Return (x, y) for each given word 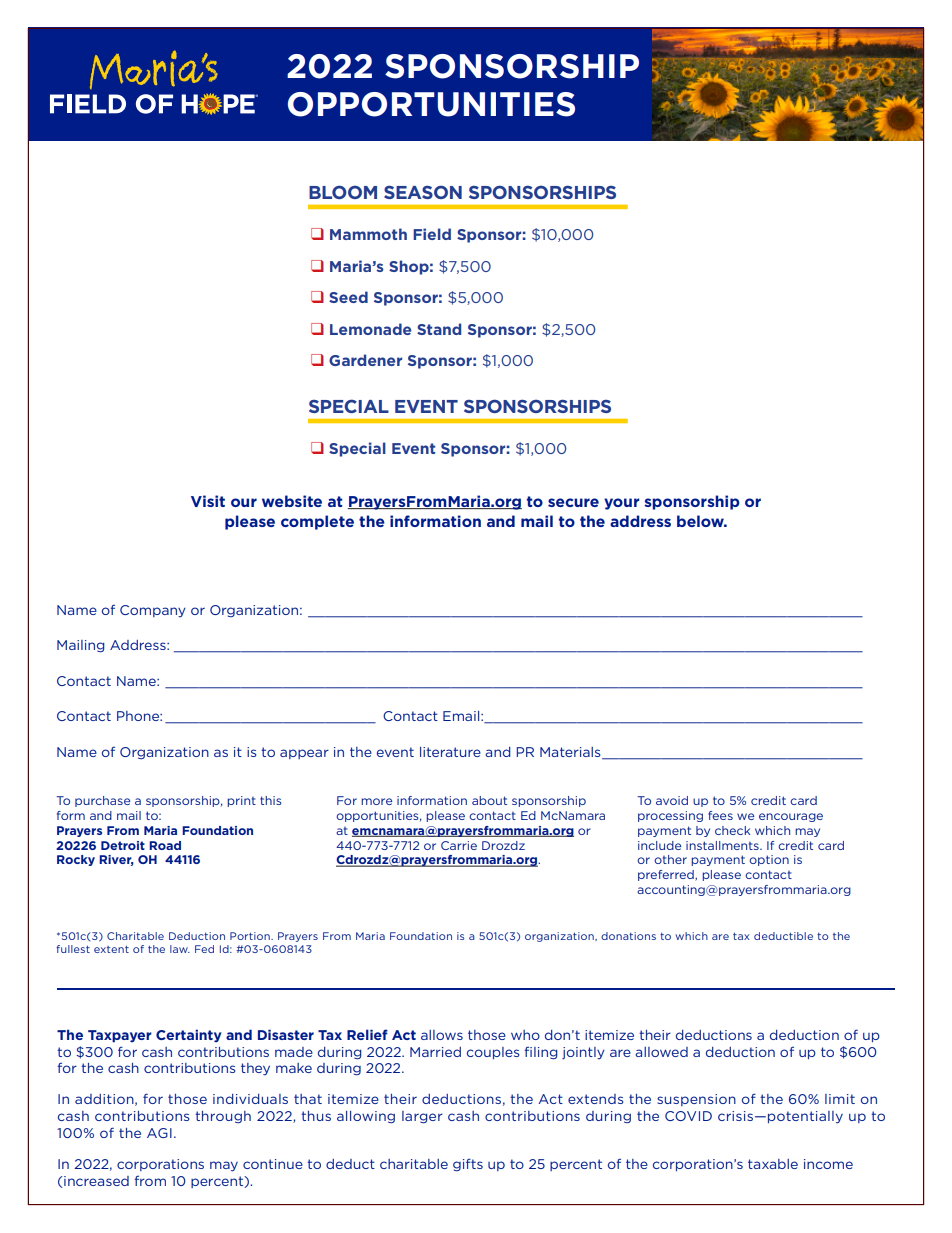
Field (432, 234)
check (733, 830)
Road (165, 845)
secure (573, 502)
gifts (468, 1164)
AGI (159, 1133)
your (621, 504)
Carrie (459, 845)
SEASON (423, 192)
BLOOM (343, 192)
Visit (208, 501)
